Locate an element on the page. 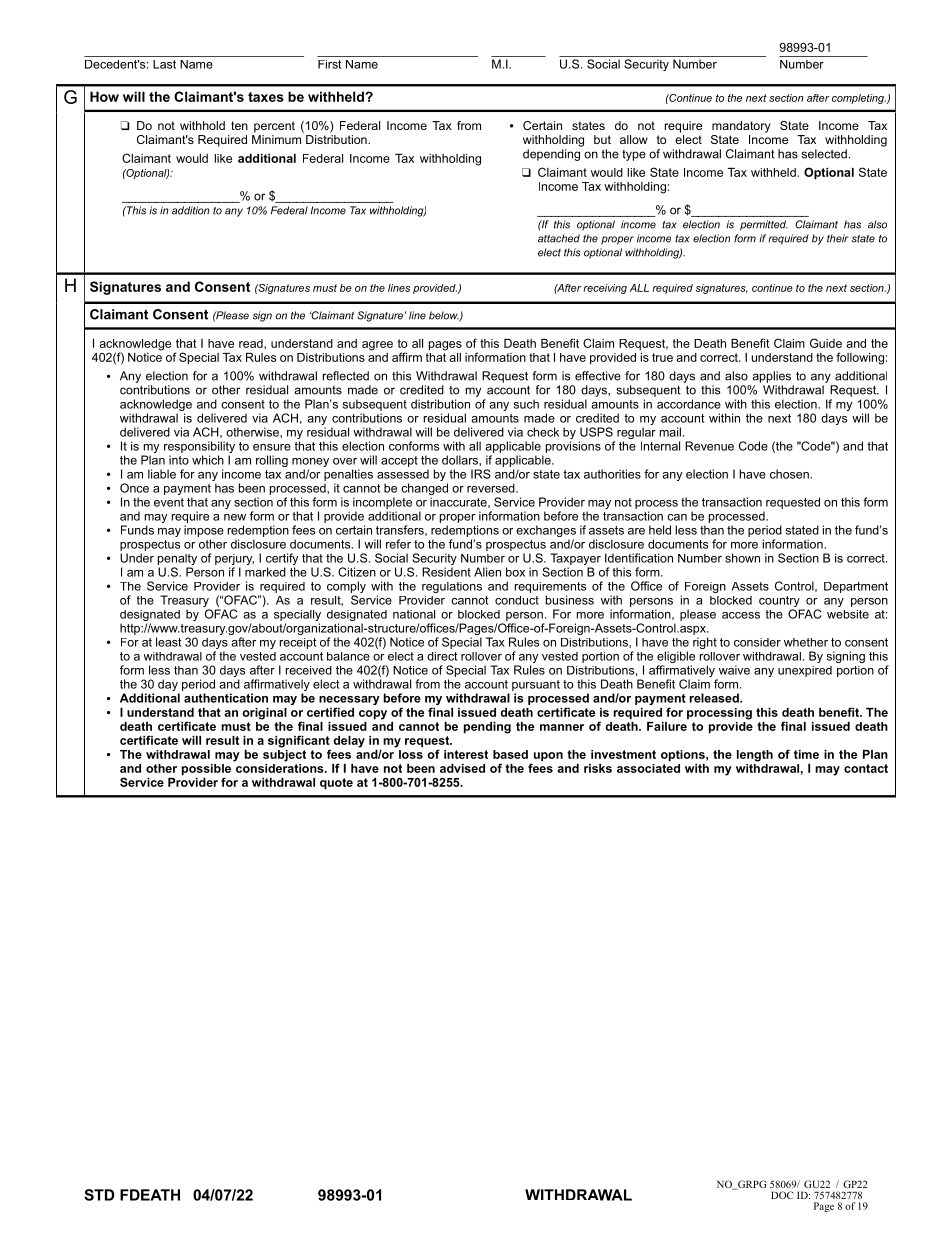  shown is located at coordinates (742, 558).
